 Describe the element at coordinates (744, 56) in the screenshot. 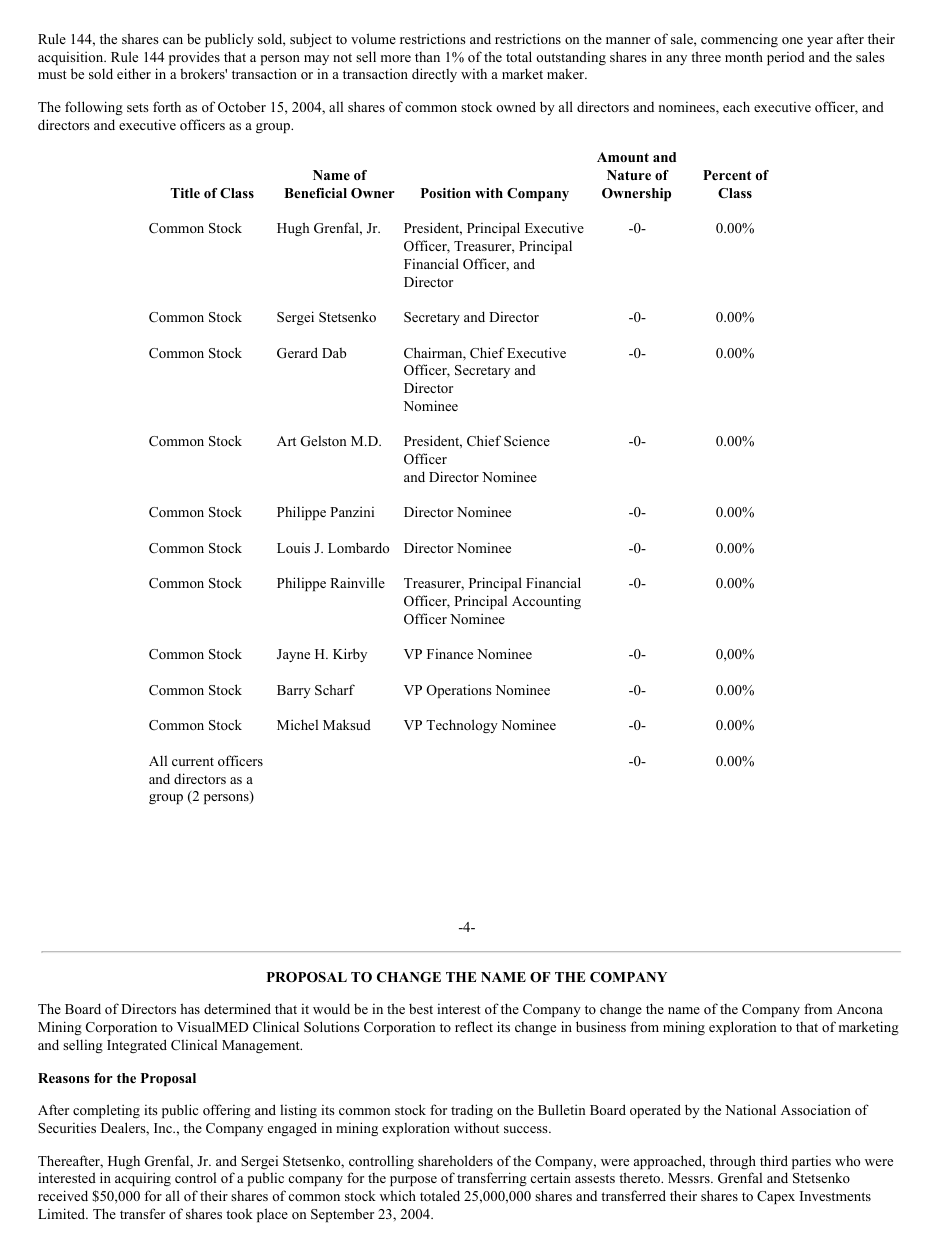

I see `month` at that location.
